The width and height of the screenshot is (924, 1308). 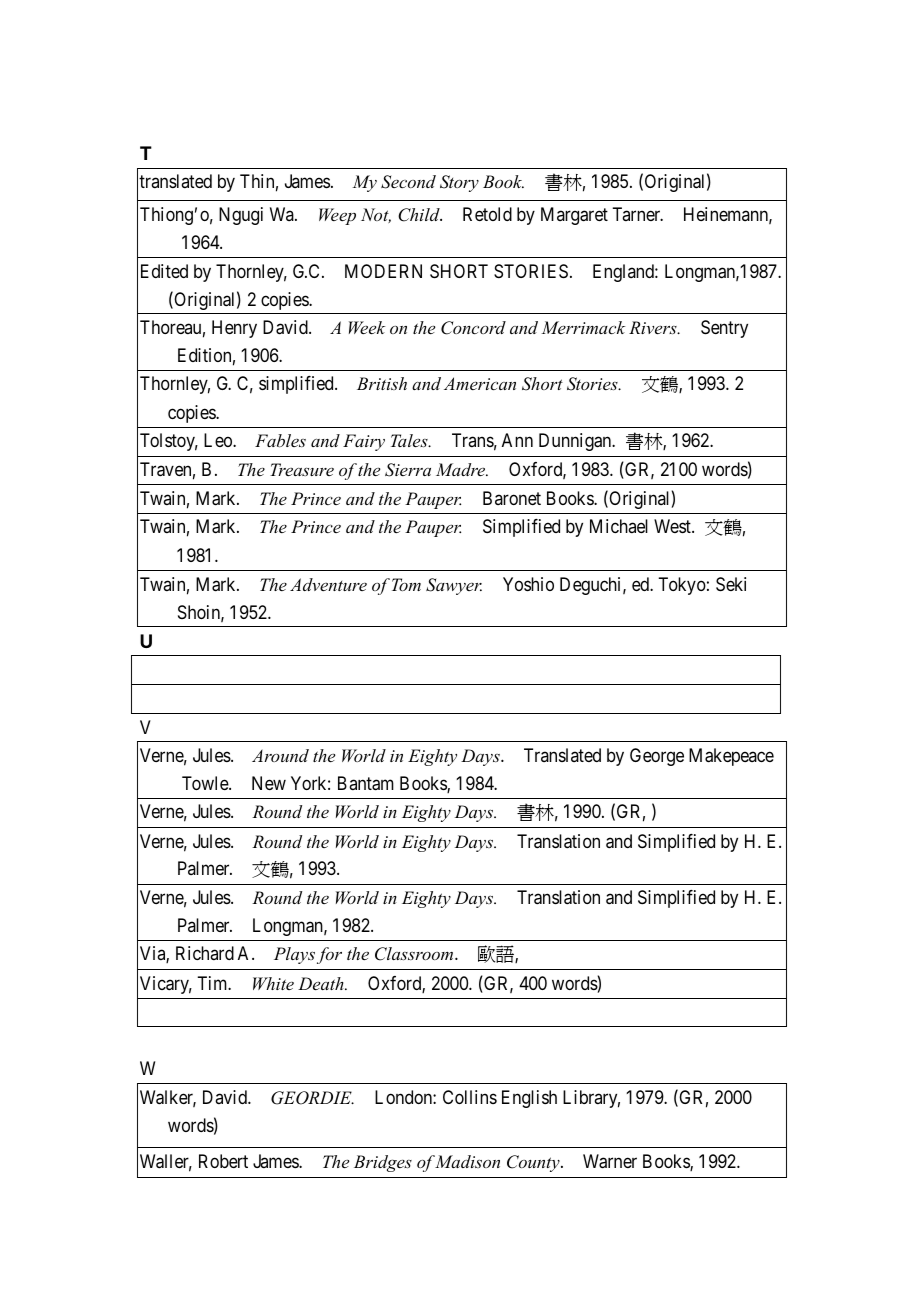 I want to click on New, so click(x=269, y=783).
